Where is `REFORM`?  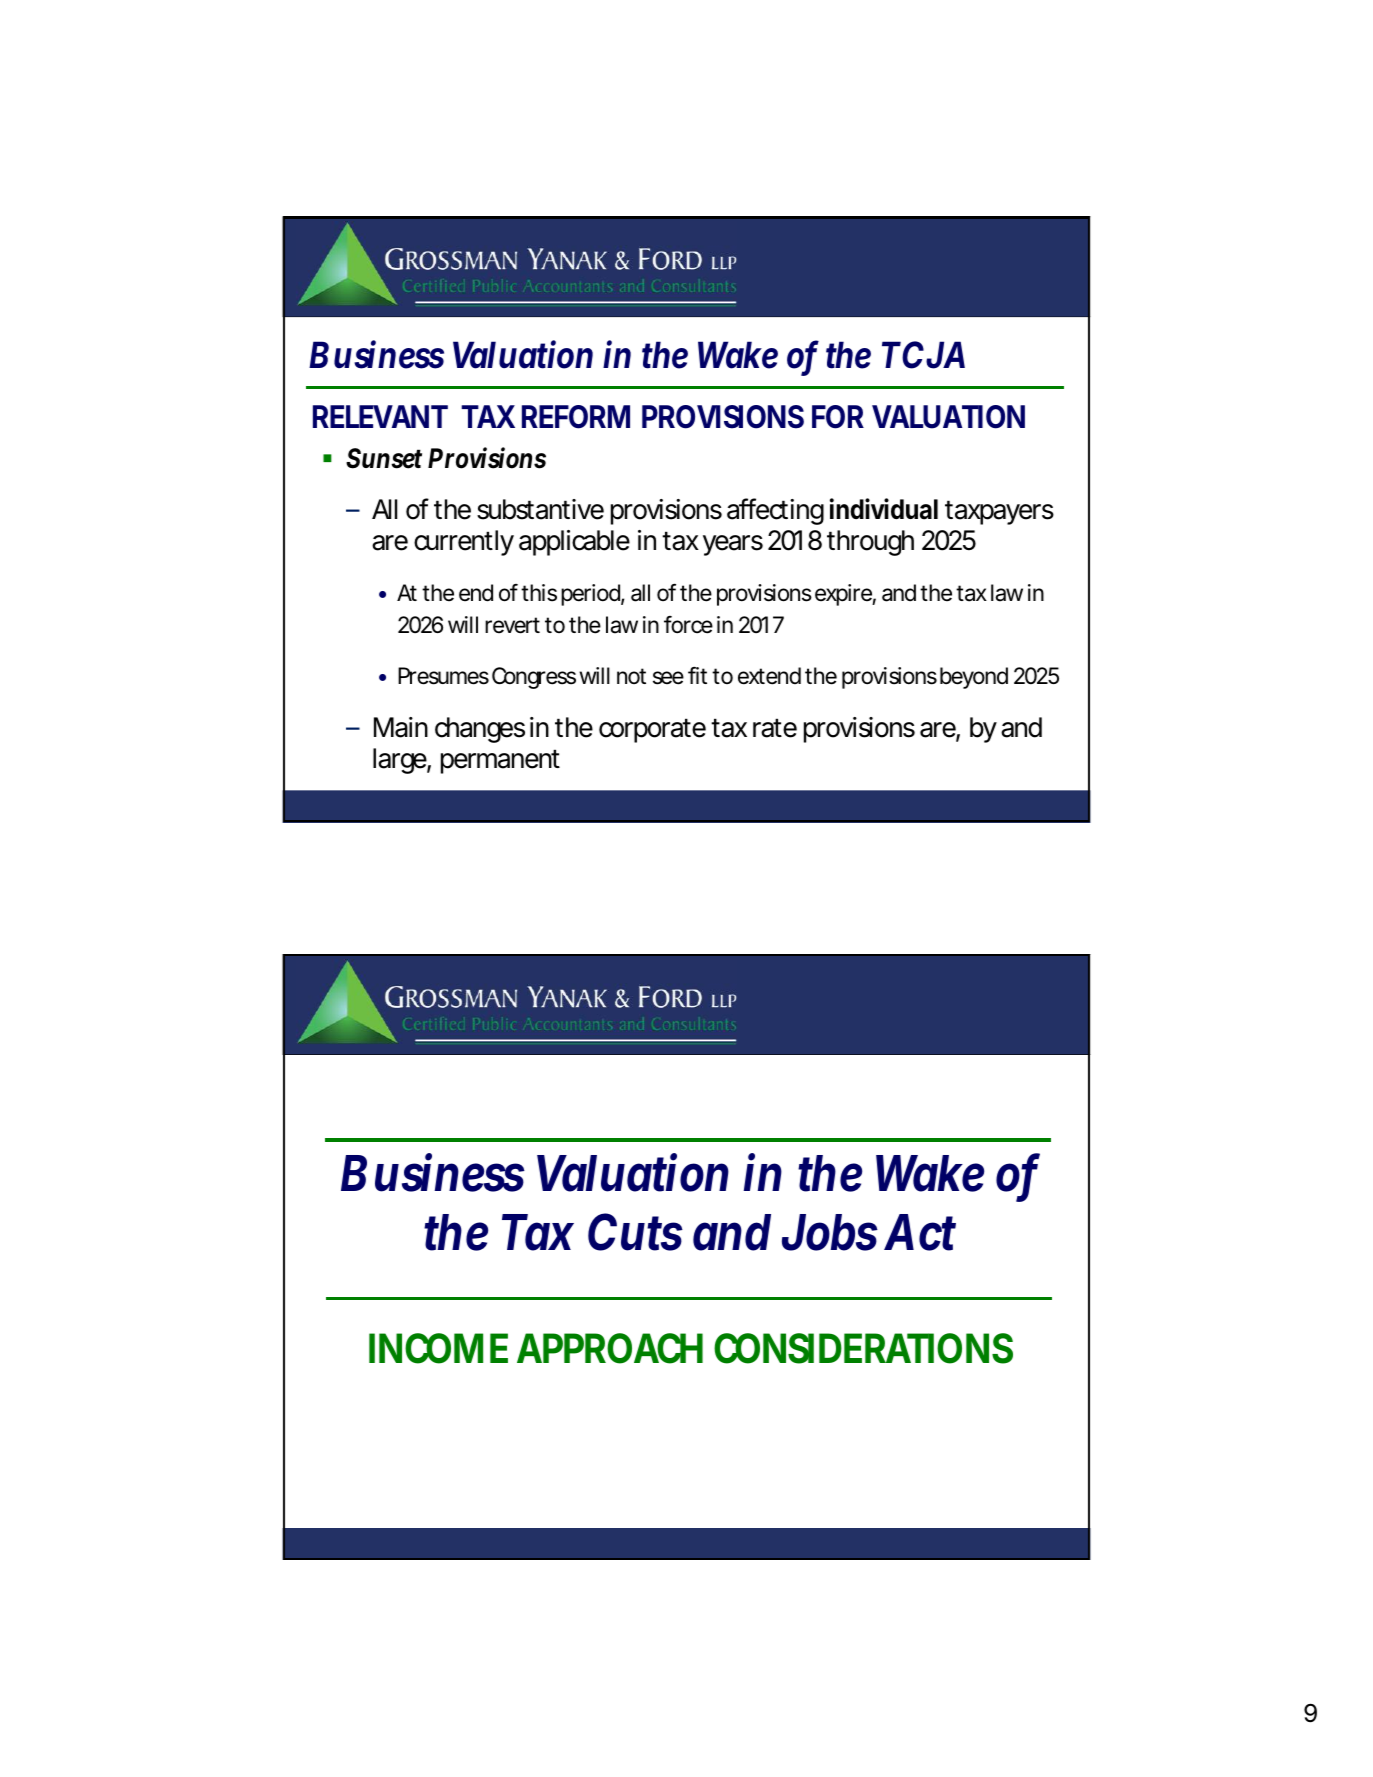
REFORM is located at coordinates (576, 417).
